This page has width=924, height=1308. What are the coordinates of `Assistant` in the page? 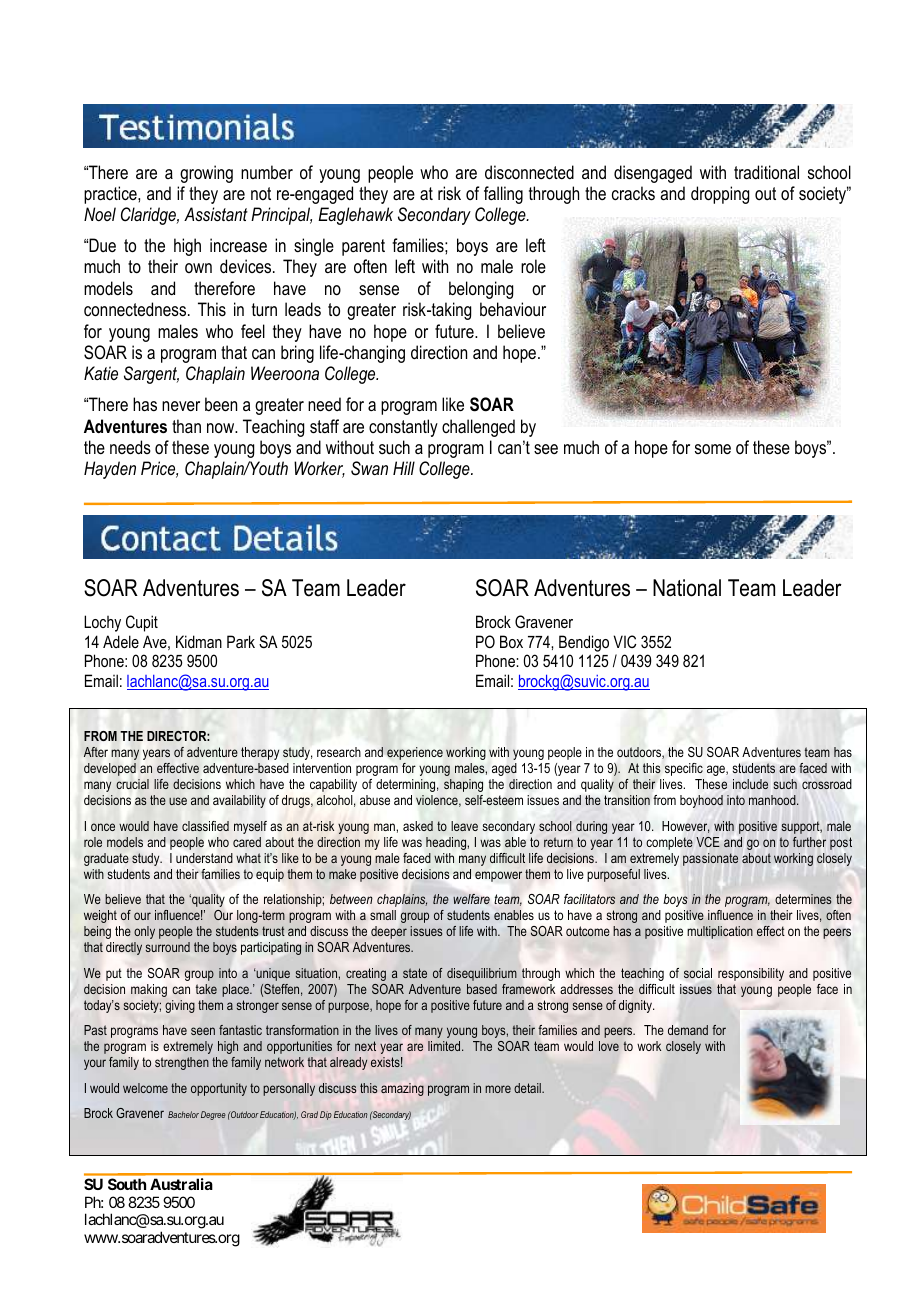 It's located at (216, 214).
